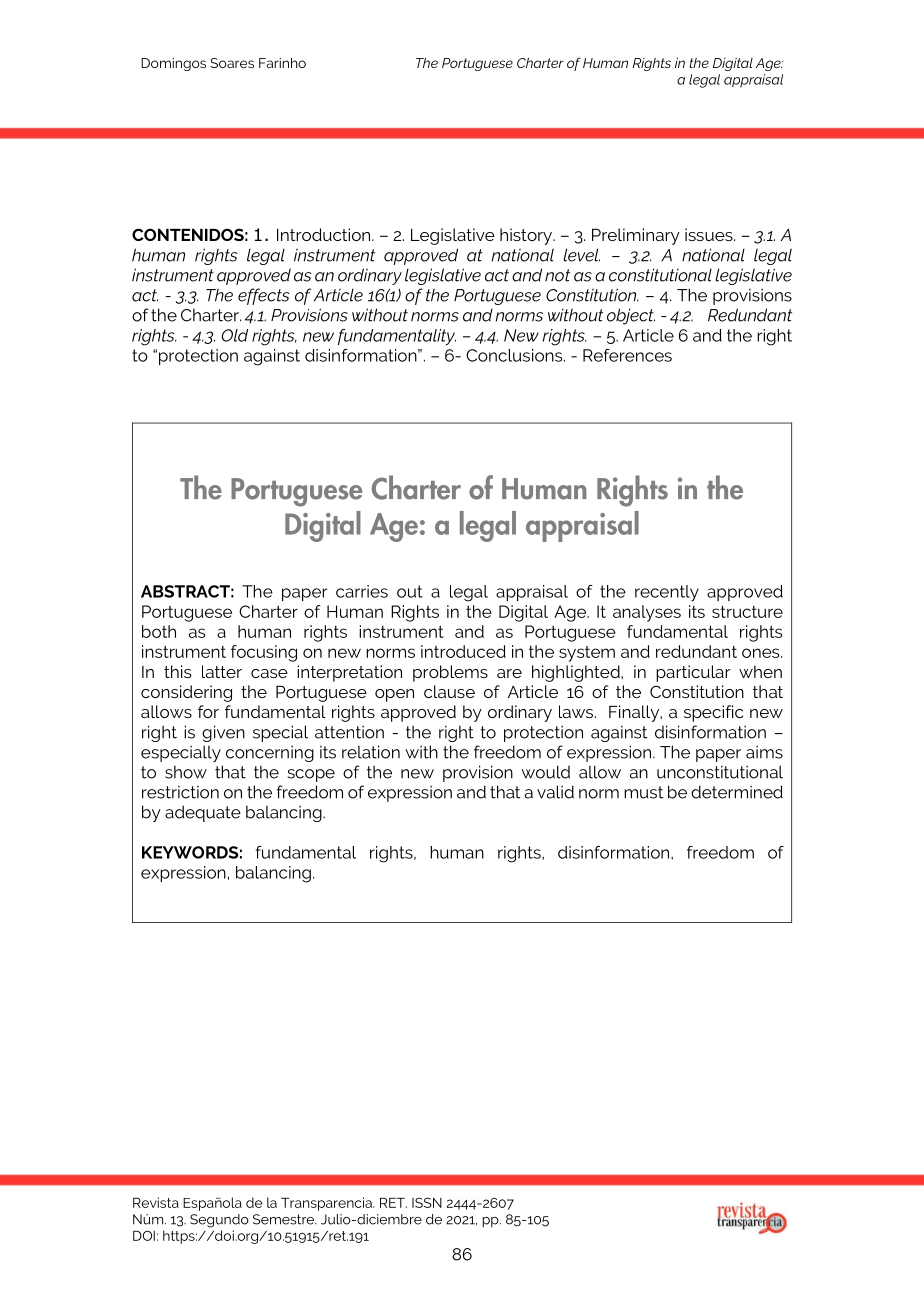 This screenshot has height=1308, width=924. I want to click on determined, so click(737, 792).
